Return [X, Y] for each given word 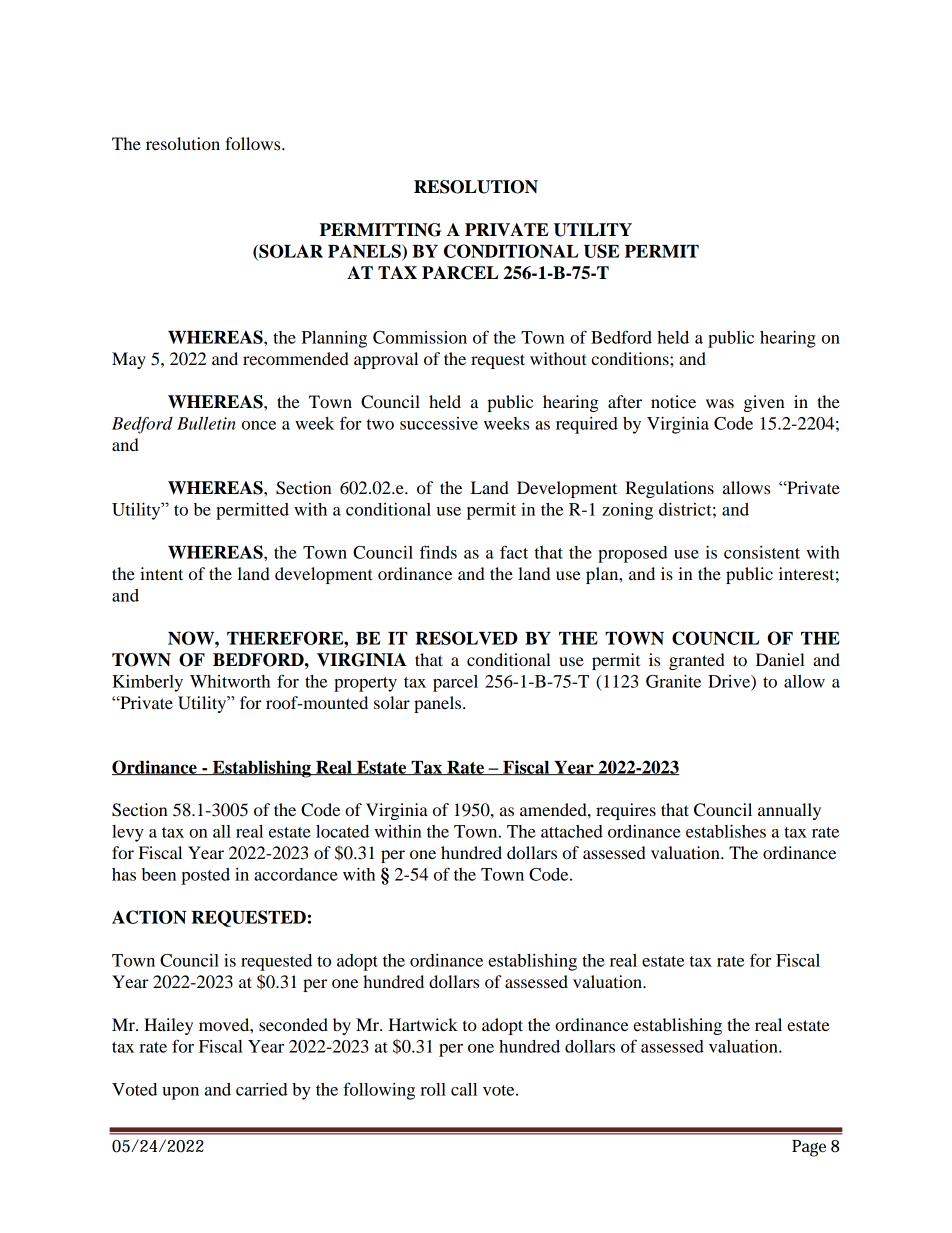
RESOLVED [466, 638]
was [720, 403]
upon [180, 1093]
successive [439, 423]
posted [205, 876]
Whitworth [230, 681]
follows [254, 143]
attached [572, 831]
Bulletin [206, 423]
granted [697, 661]
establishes [726, 831]
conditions [631, 358]
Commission [420, 337]
